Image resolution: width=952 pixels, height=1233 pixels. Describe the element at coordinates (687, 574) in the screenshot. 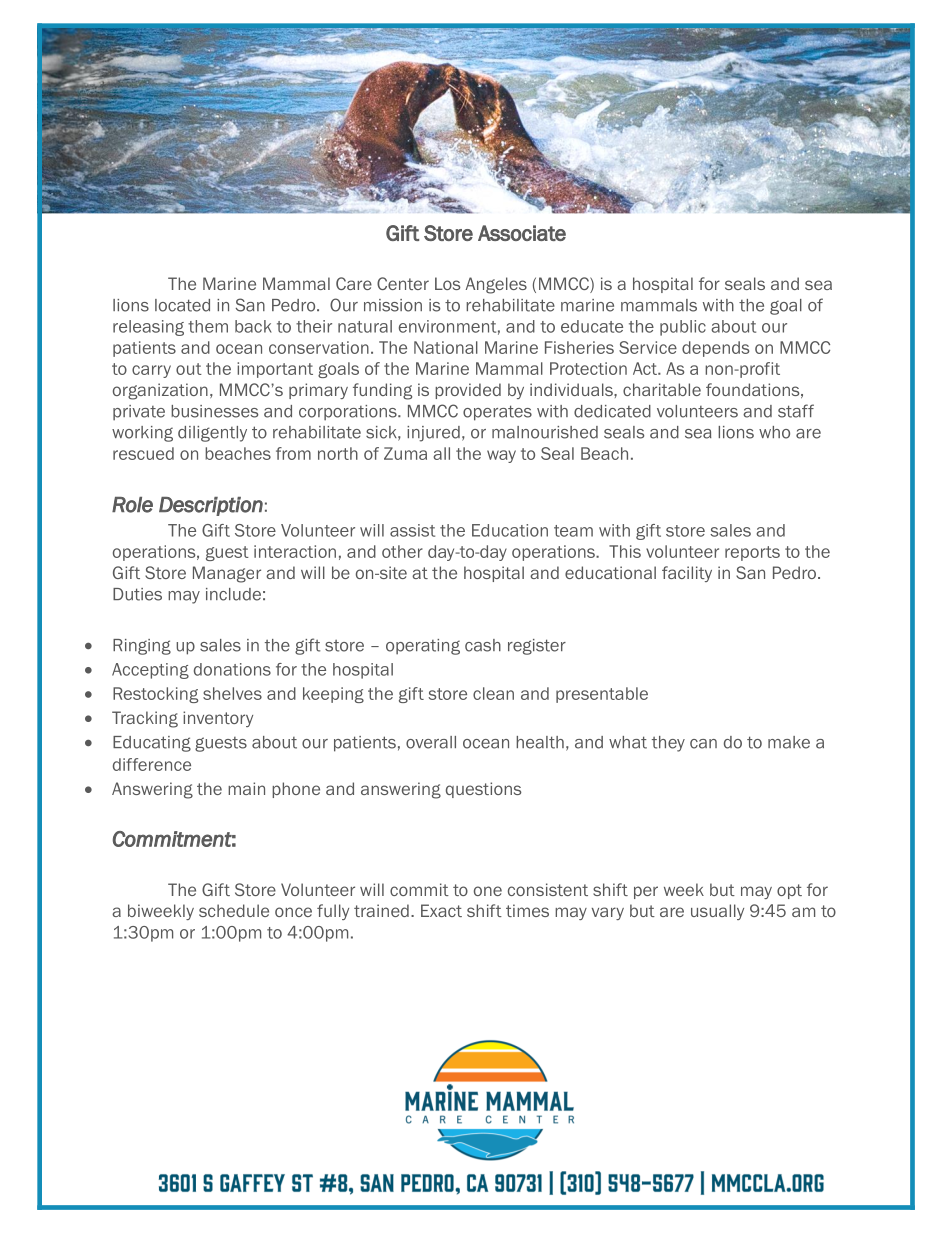

I see `facility` at that location.
